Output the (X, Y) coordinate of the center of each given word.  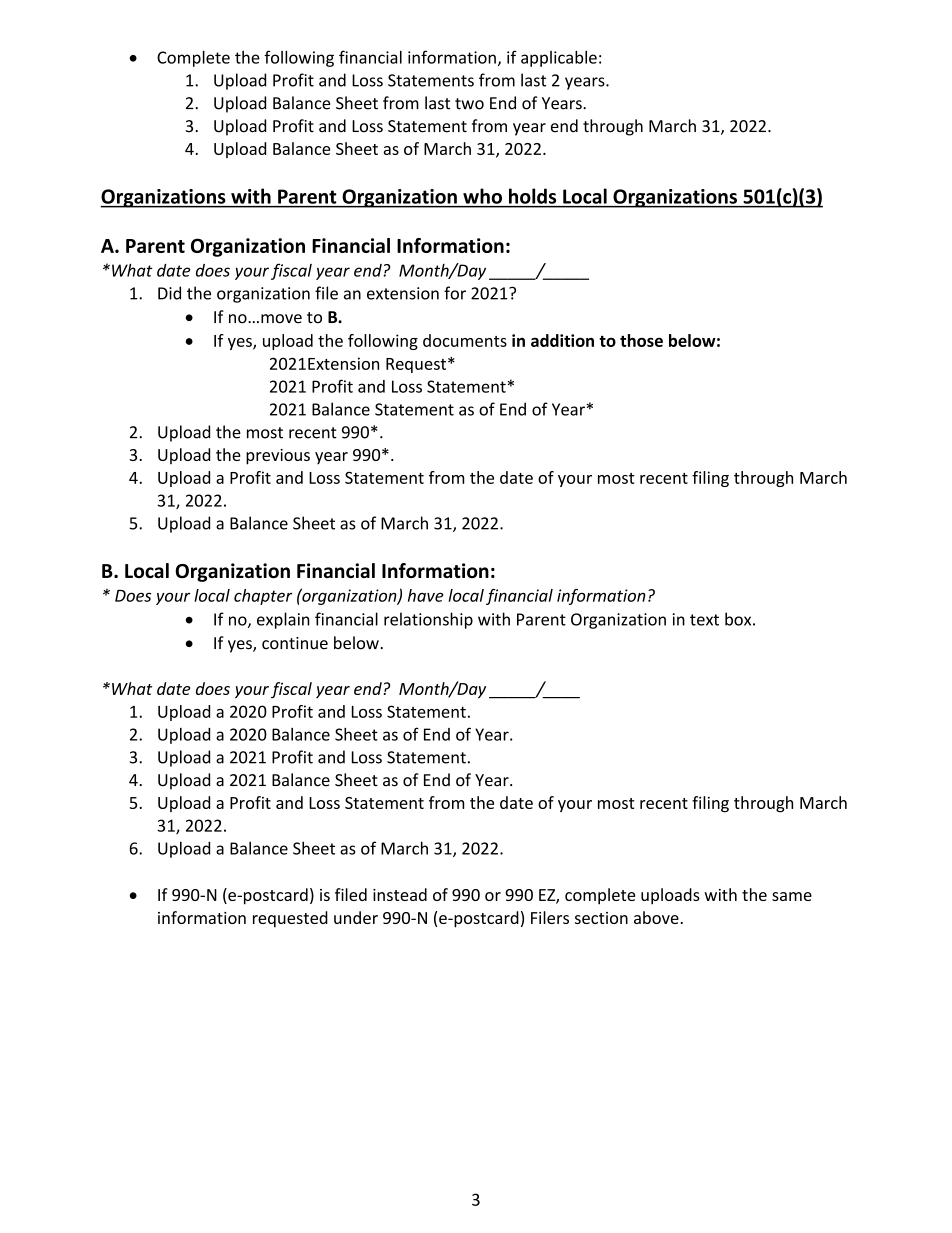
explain (283, 620)
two (469, 104)
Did (169, 293)
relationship (428, 620)
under (356, 917)
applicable (559, 58)
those (641, 340)
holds (532, 196)
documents (465, 340)
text (704, 620)
